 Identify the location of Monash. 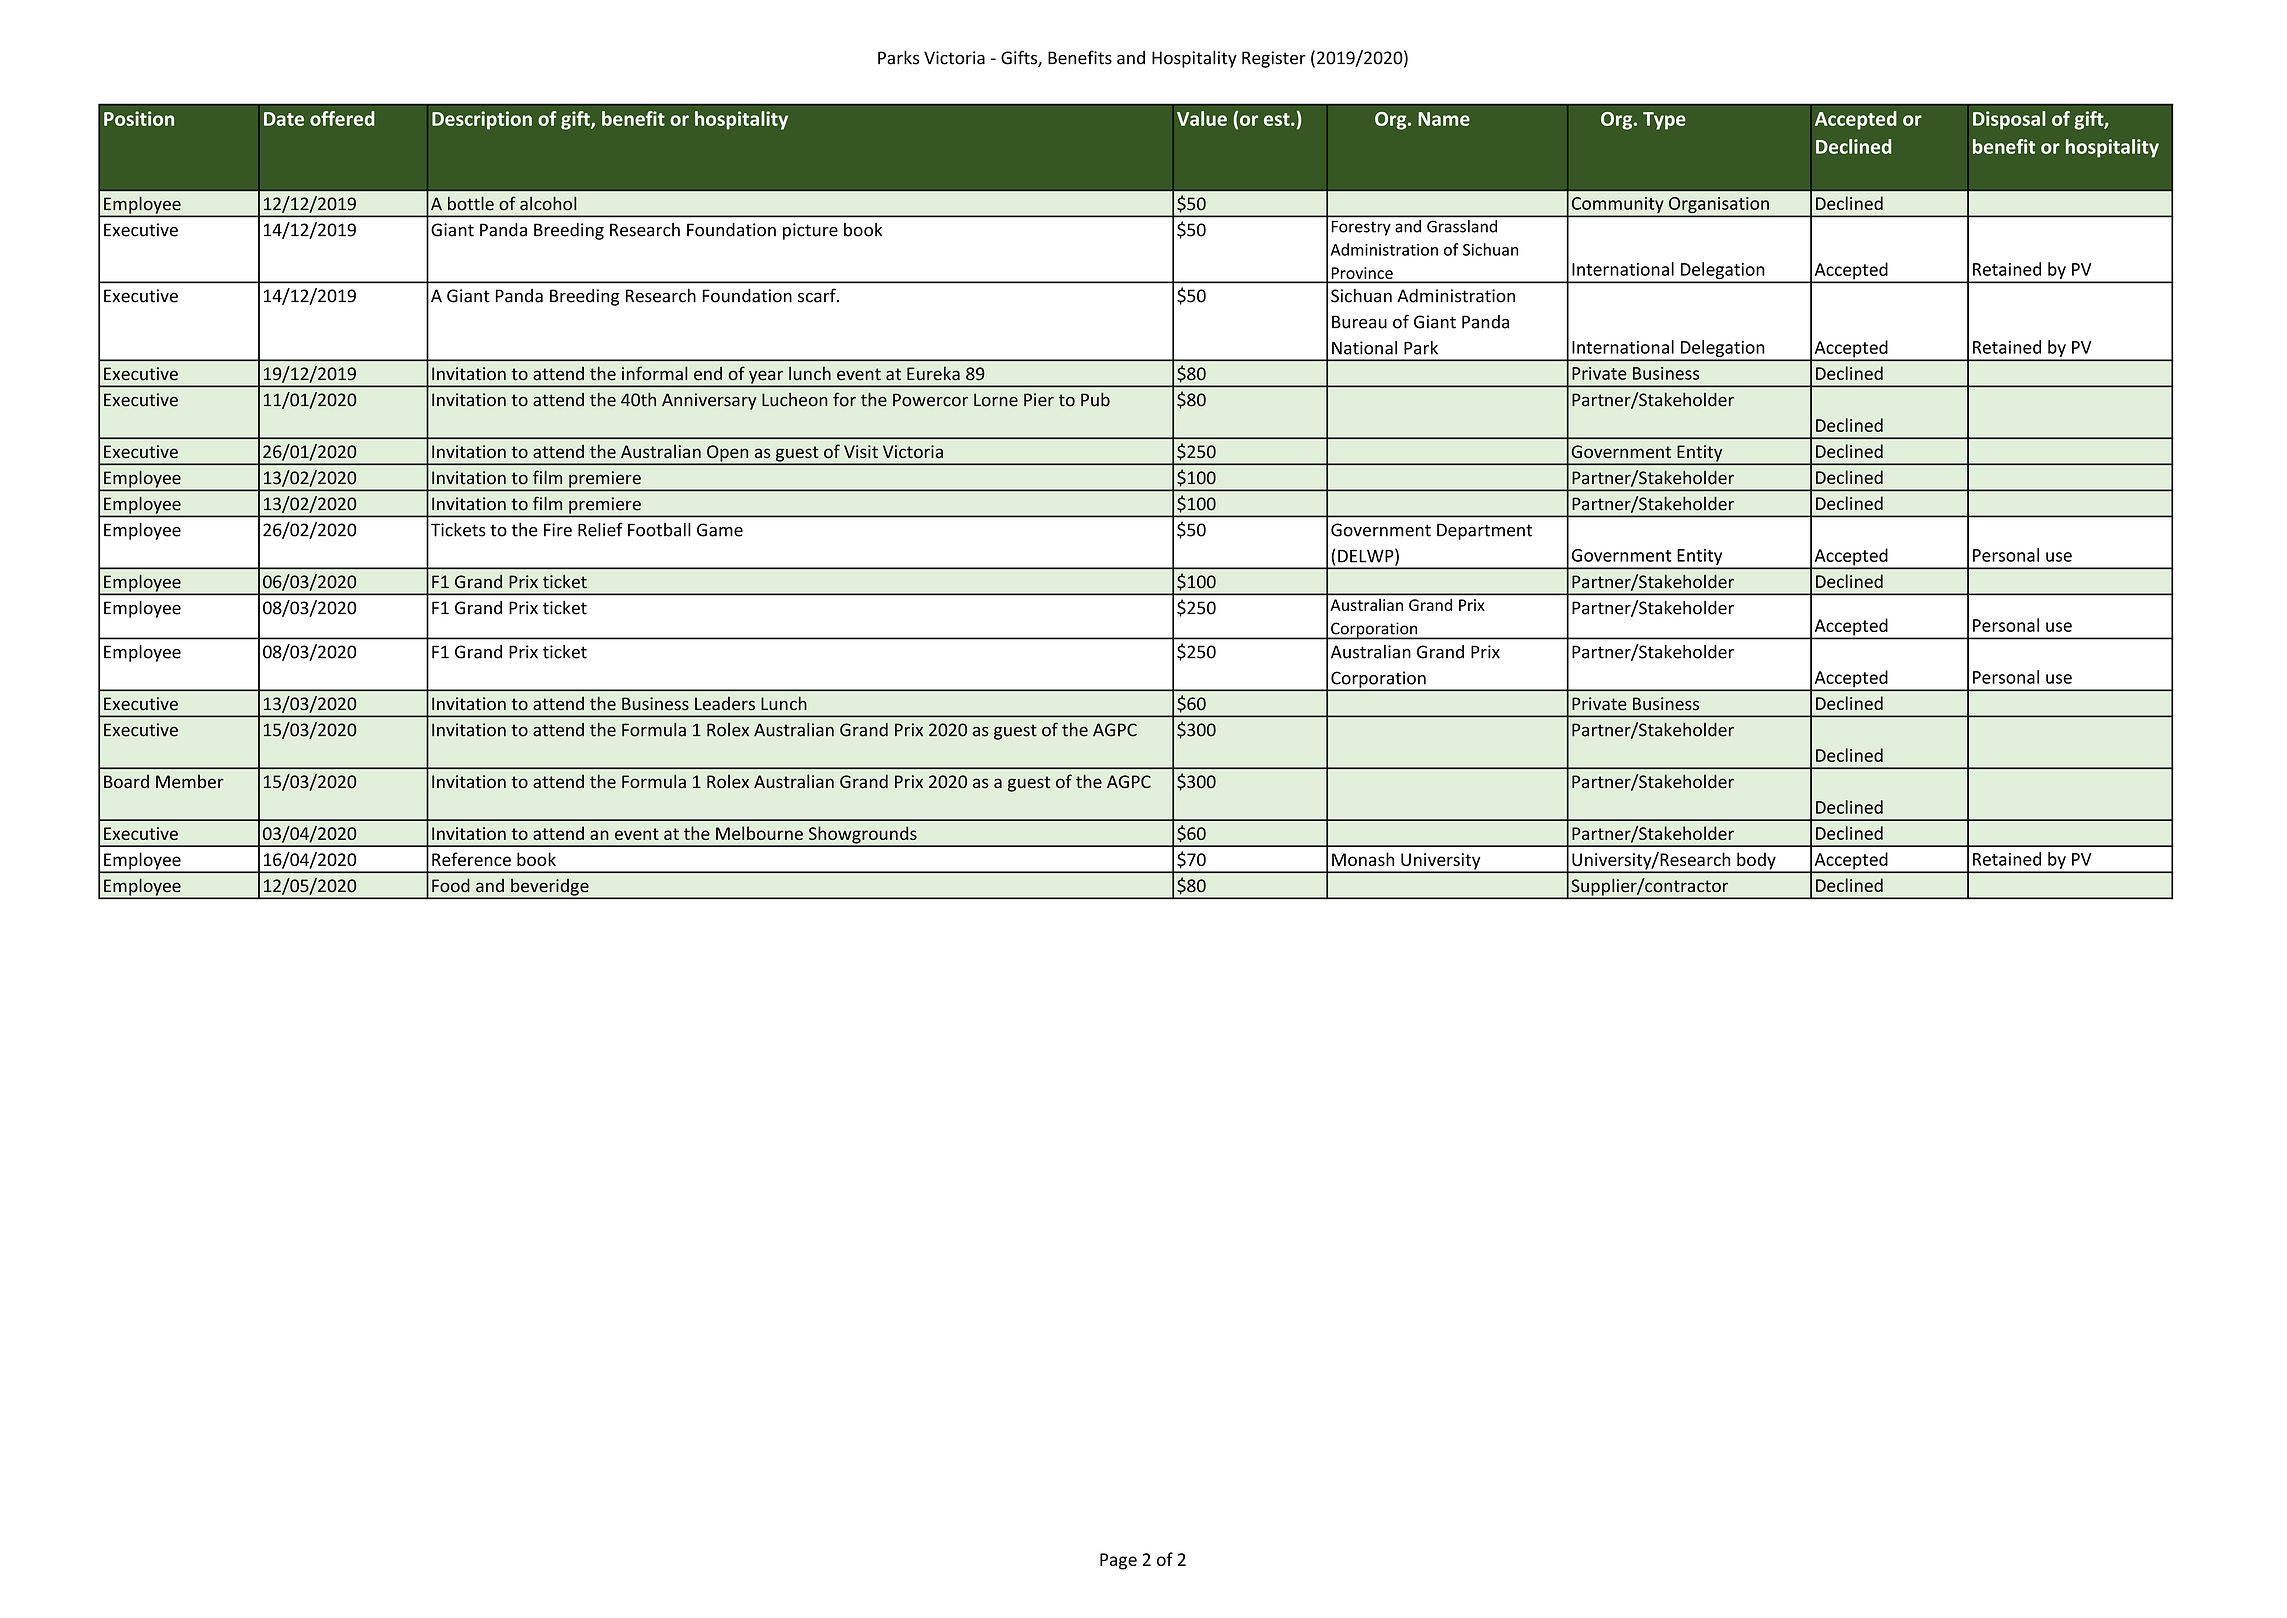
(1363, 859).
